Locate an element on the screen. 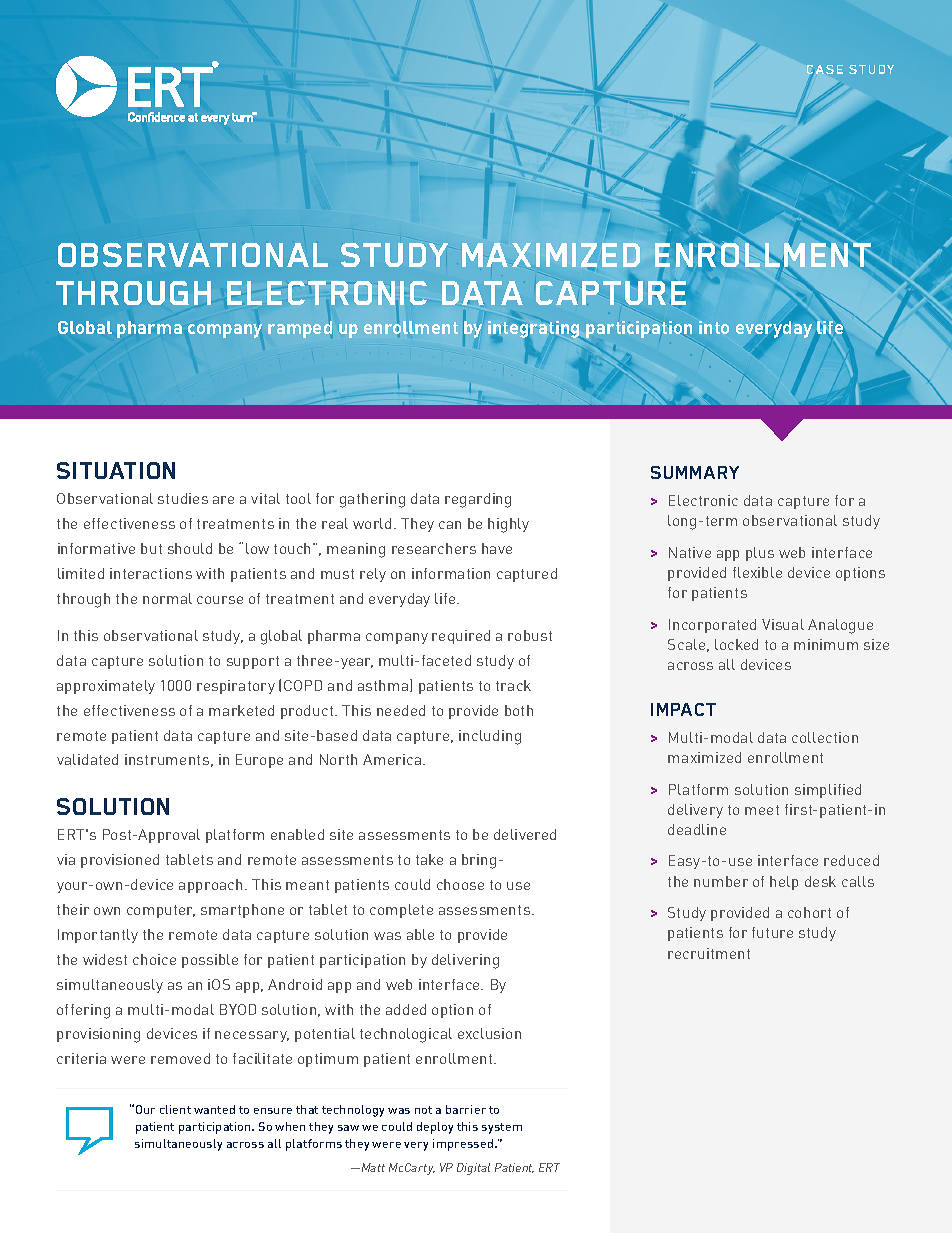  system is located at coordinates (502, 1128).
